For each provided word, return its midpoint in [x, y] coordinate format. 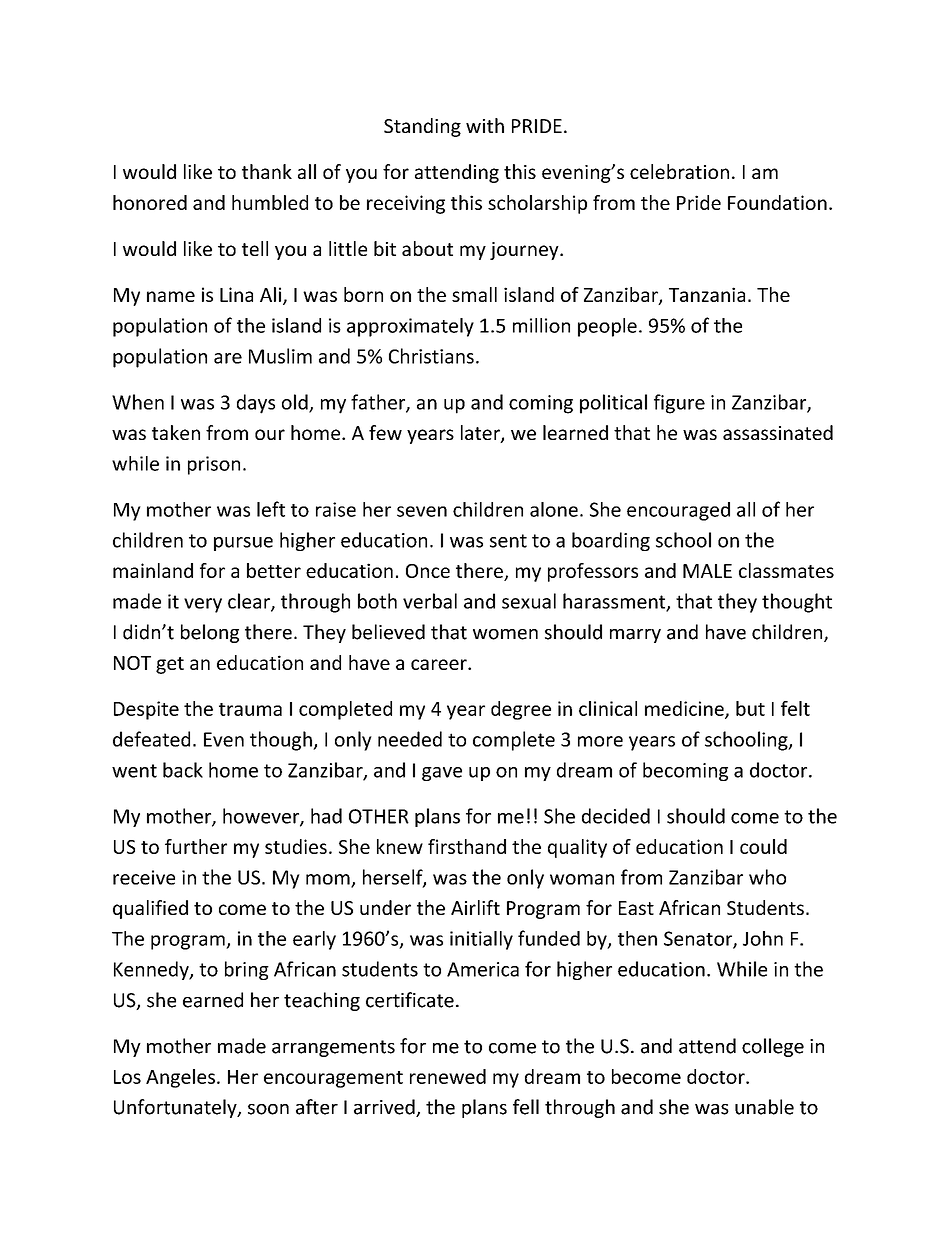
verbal [430, 601]
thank [267, 171]
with [485, 125]
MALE [707, 571]
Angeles [180, 1078]
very [203, 605]
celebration [679, 171]
